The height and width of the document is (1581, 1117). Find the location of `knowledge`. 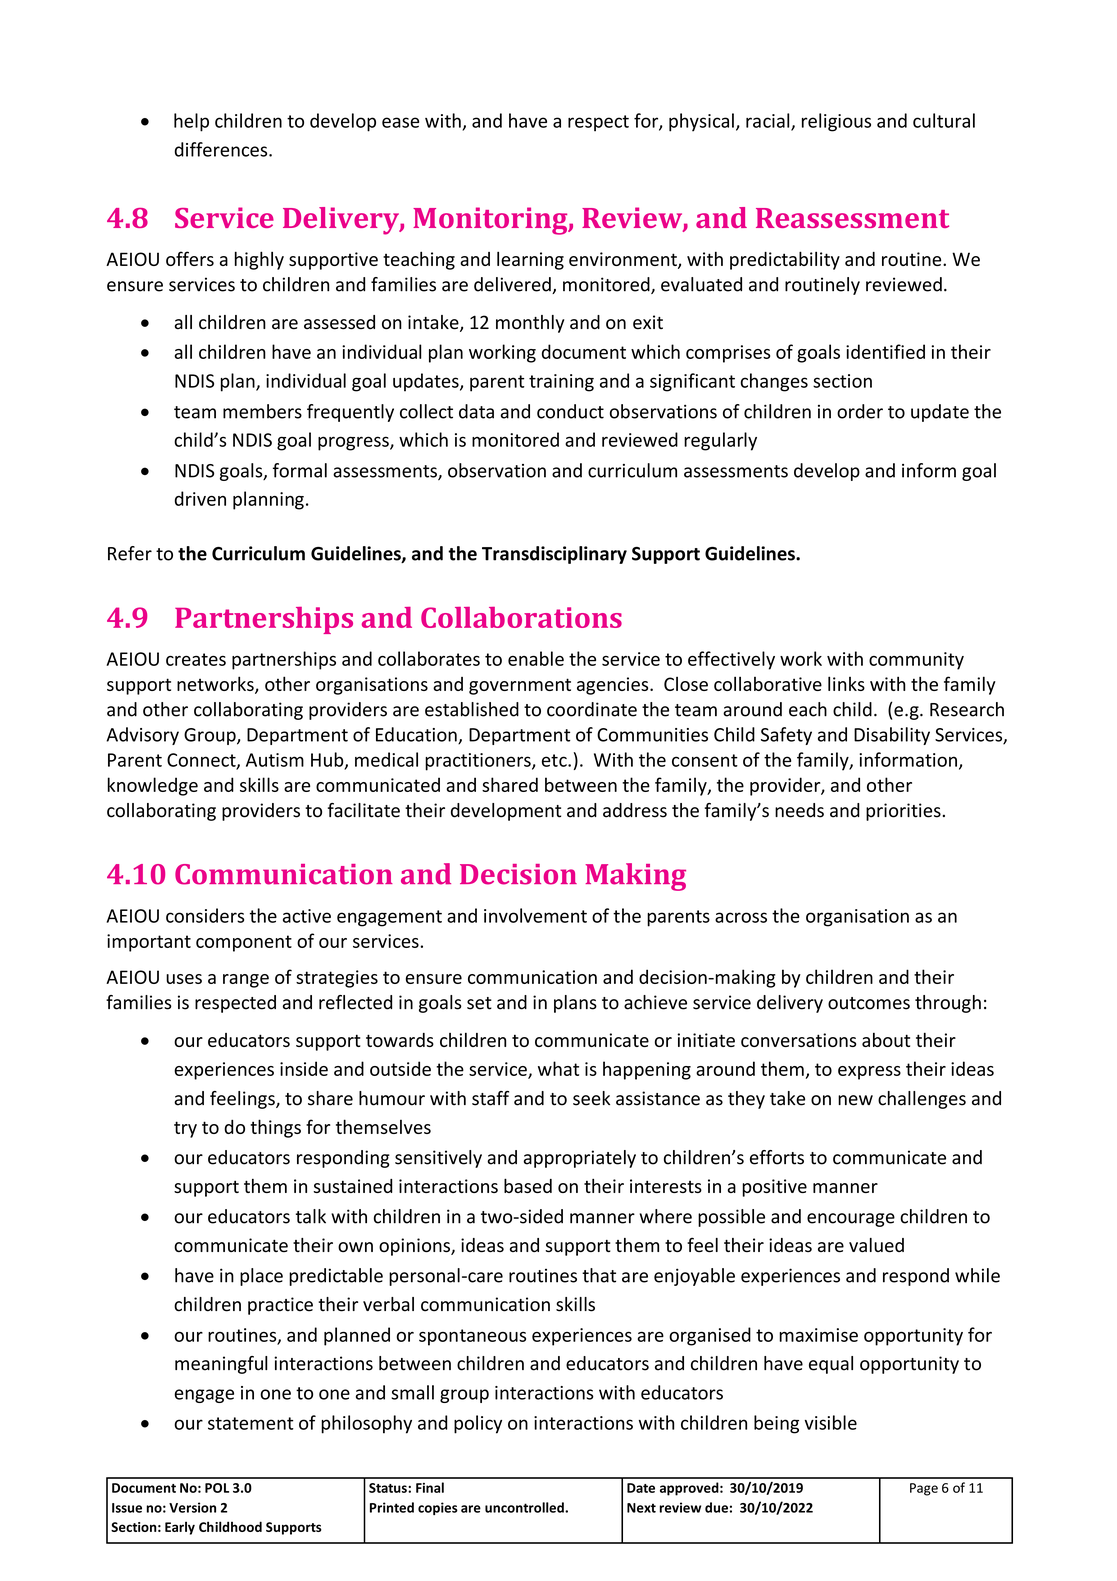

knowledge is located at coordinates (153, 786).
